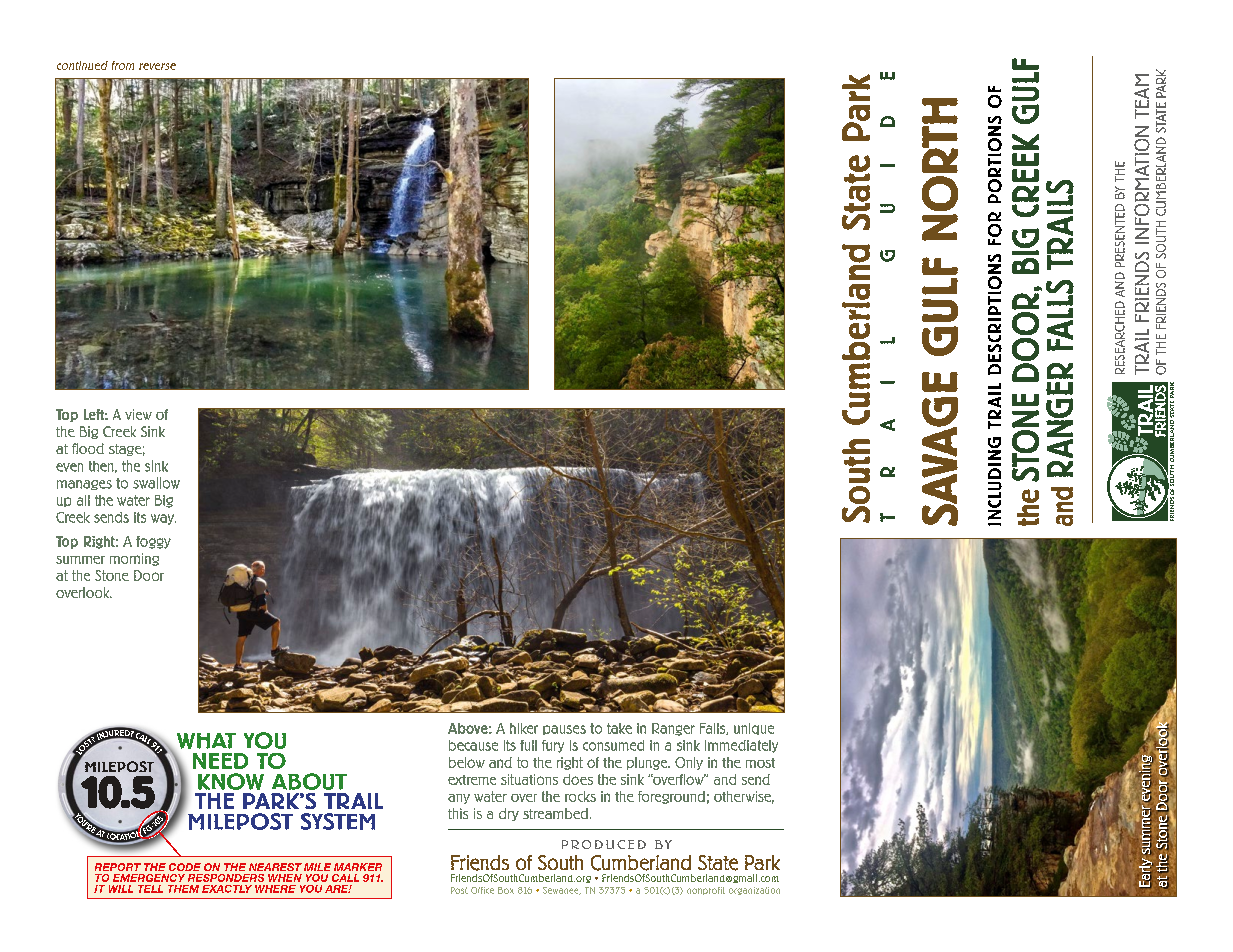  I want to click on pauses, so click(564, 730).
